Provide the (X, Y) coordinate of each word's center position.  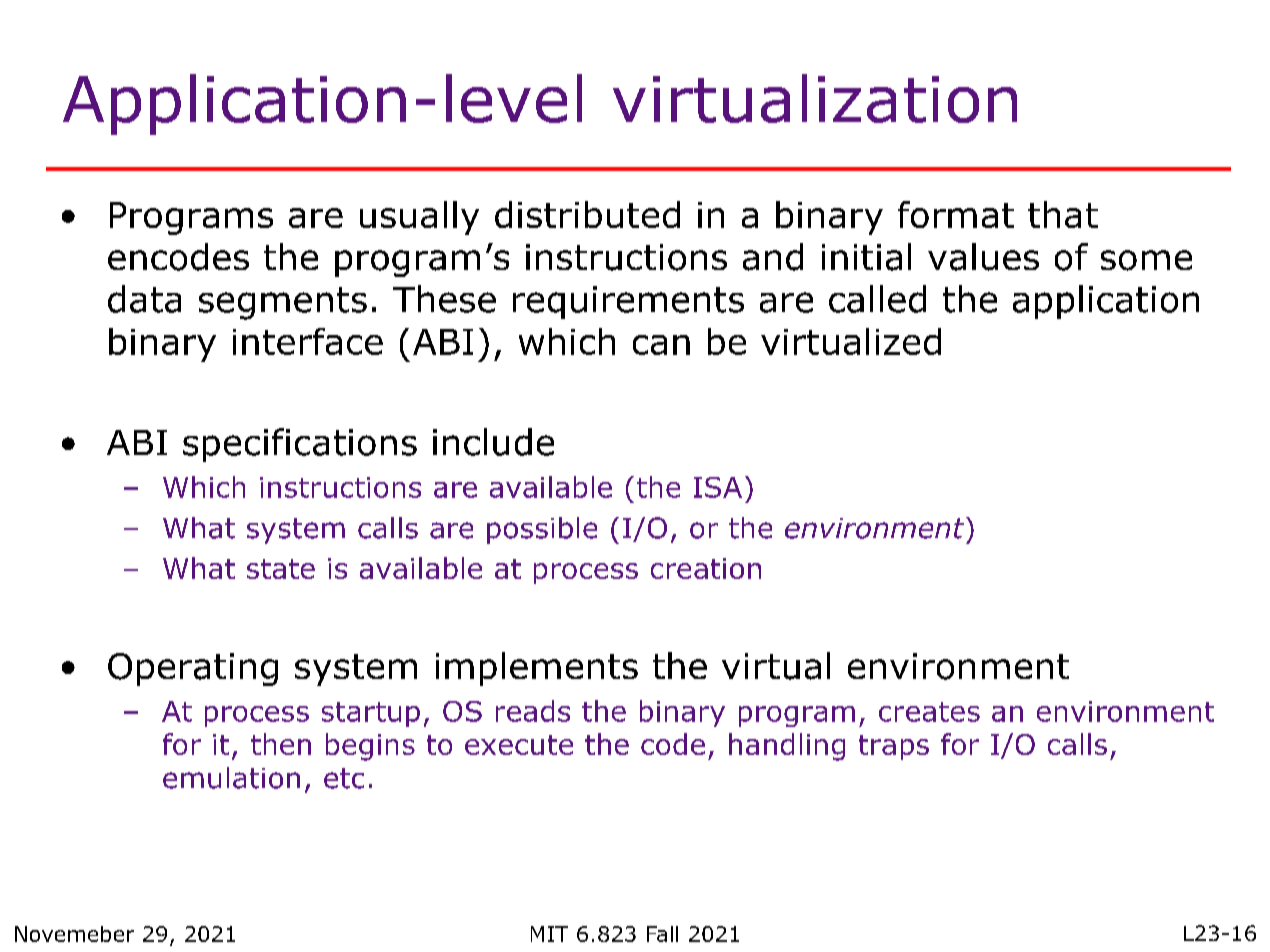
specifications (300, 445)
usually (419, 218)
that (1063, 214)
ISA (718, 487)
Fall (662, 934)
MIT (549, 934)
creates (929, 712)
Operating (193, 669)
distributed (587, 214)
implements (537, 669)
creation (706, 568)
